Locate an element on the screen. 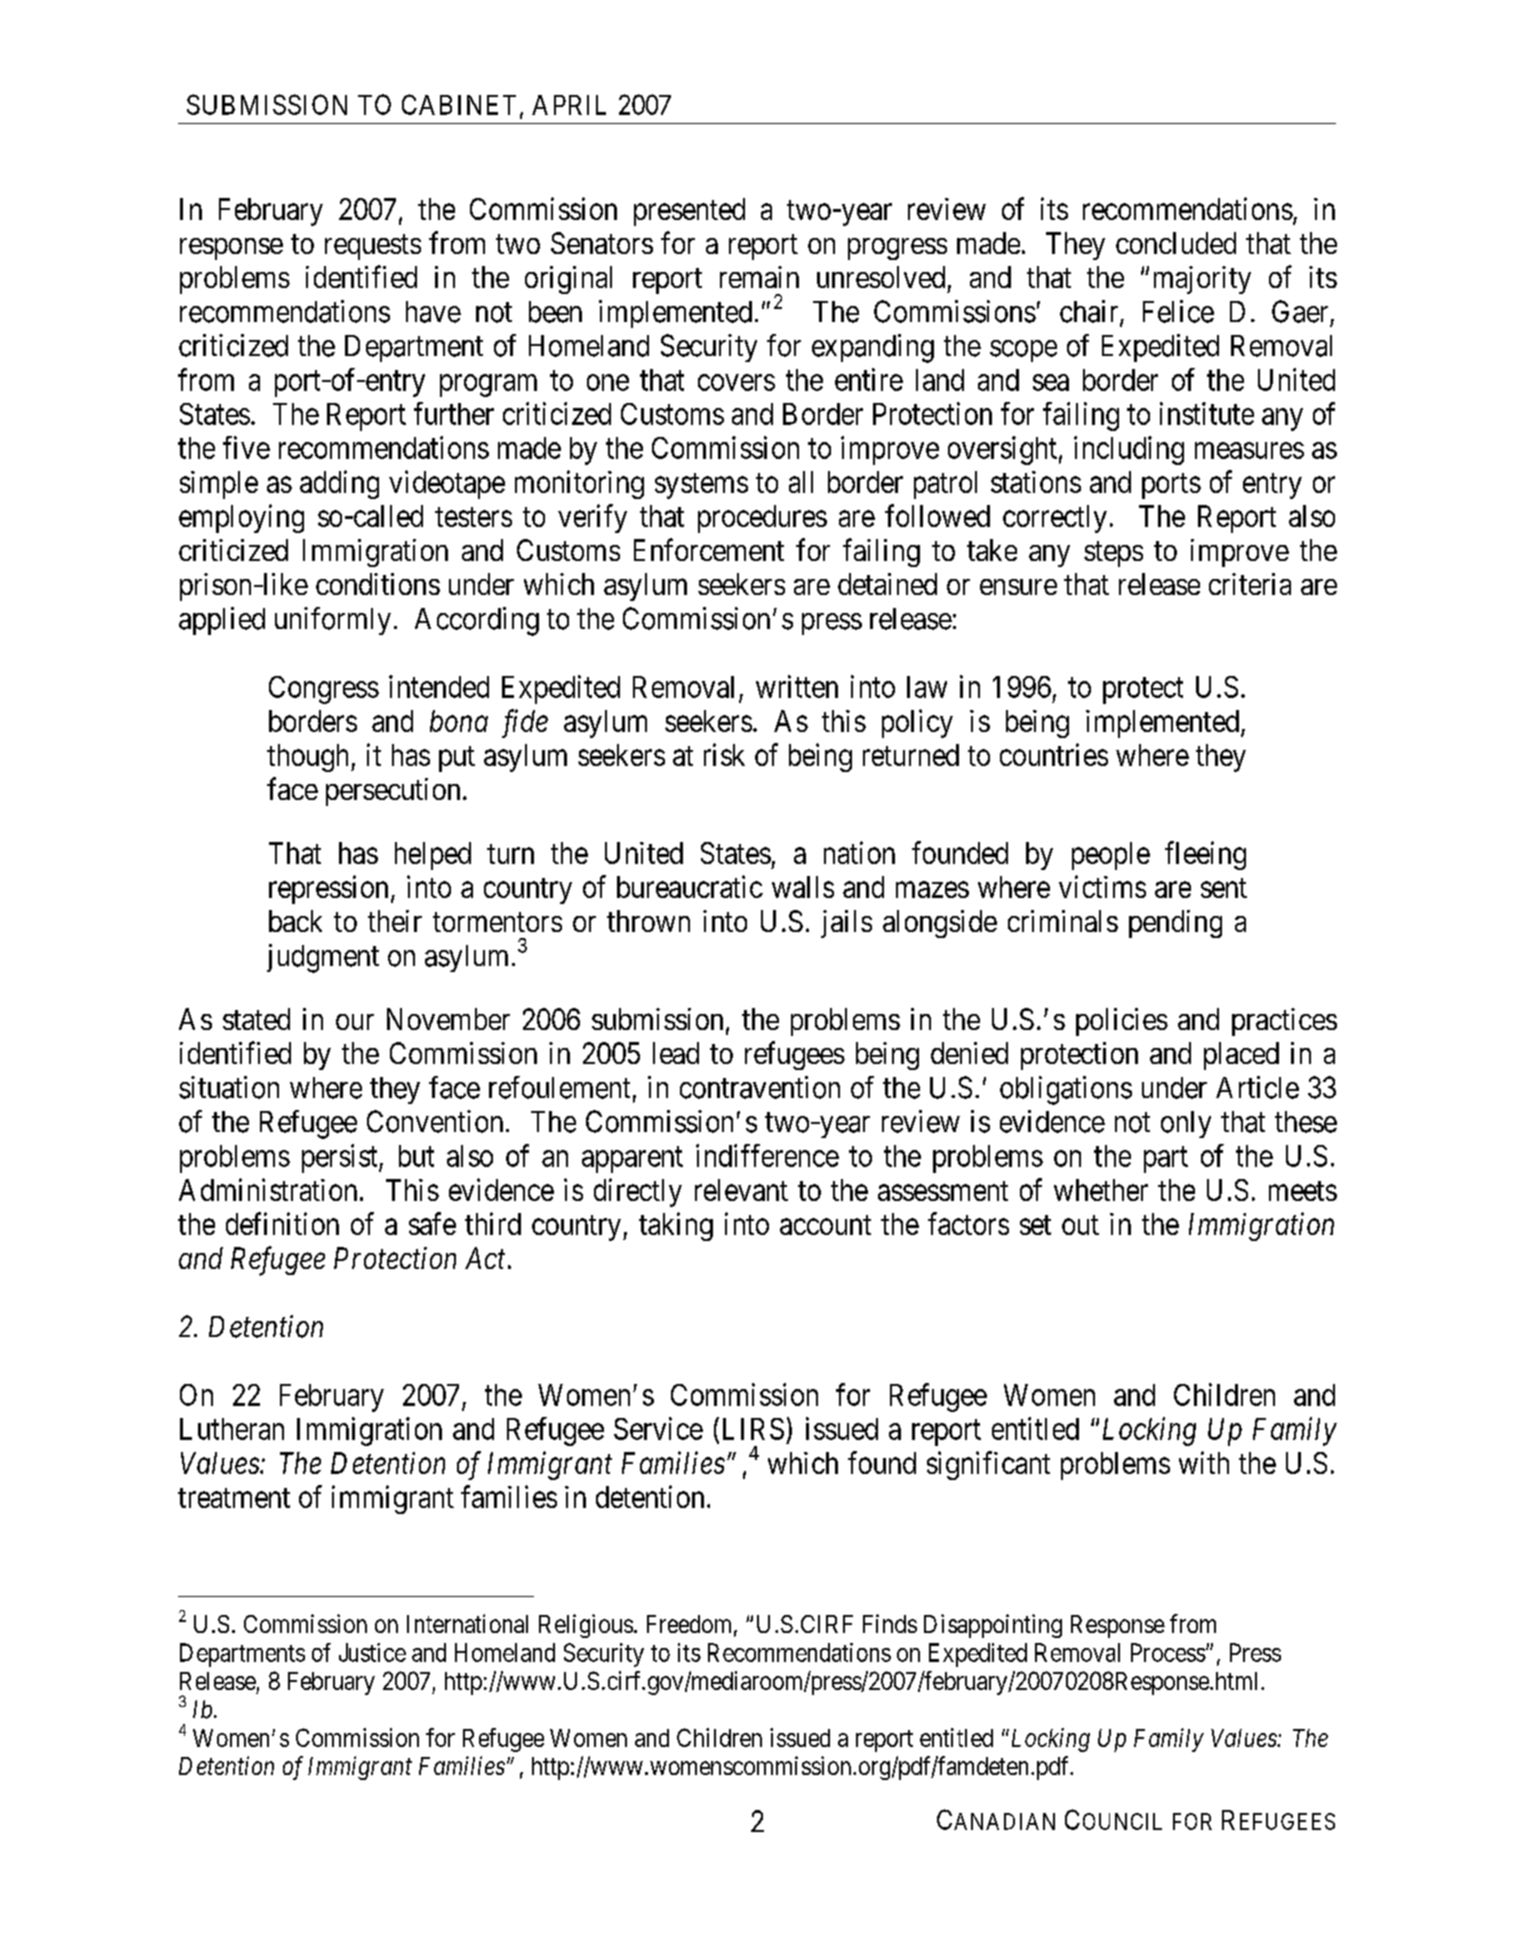  Justice is located at coordinates (372, 1652).
